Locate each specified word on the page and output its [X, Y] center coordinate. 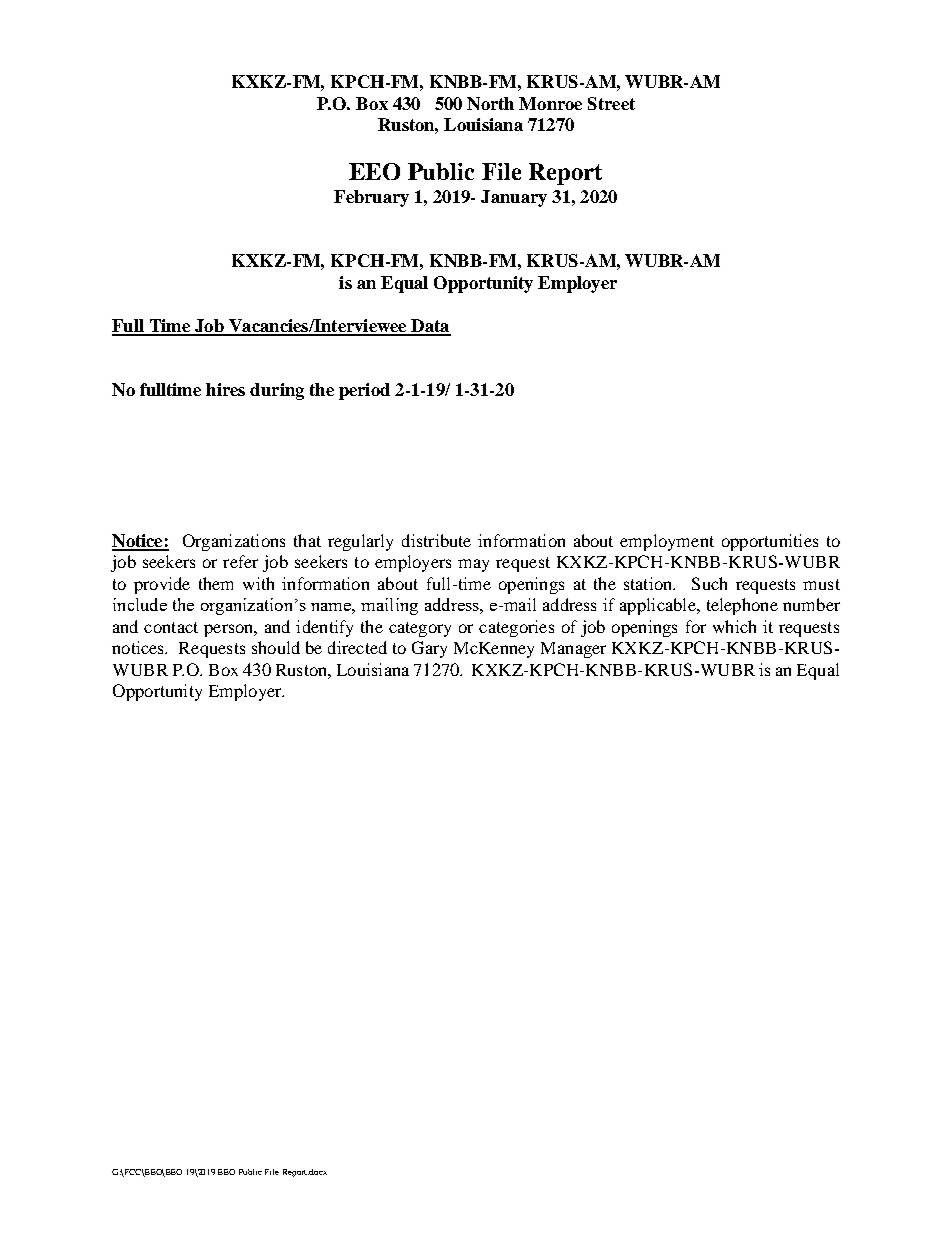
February [371, 198]
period [364, 391]
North [490, 103]
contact [171, 627]
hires [225, 389]
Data [430, 327]
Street [611, 103]
